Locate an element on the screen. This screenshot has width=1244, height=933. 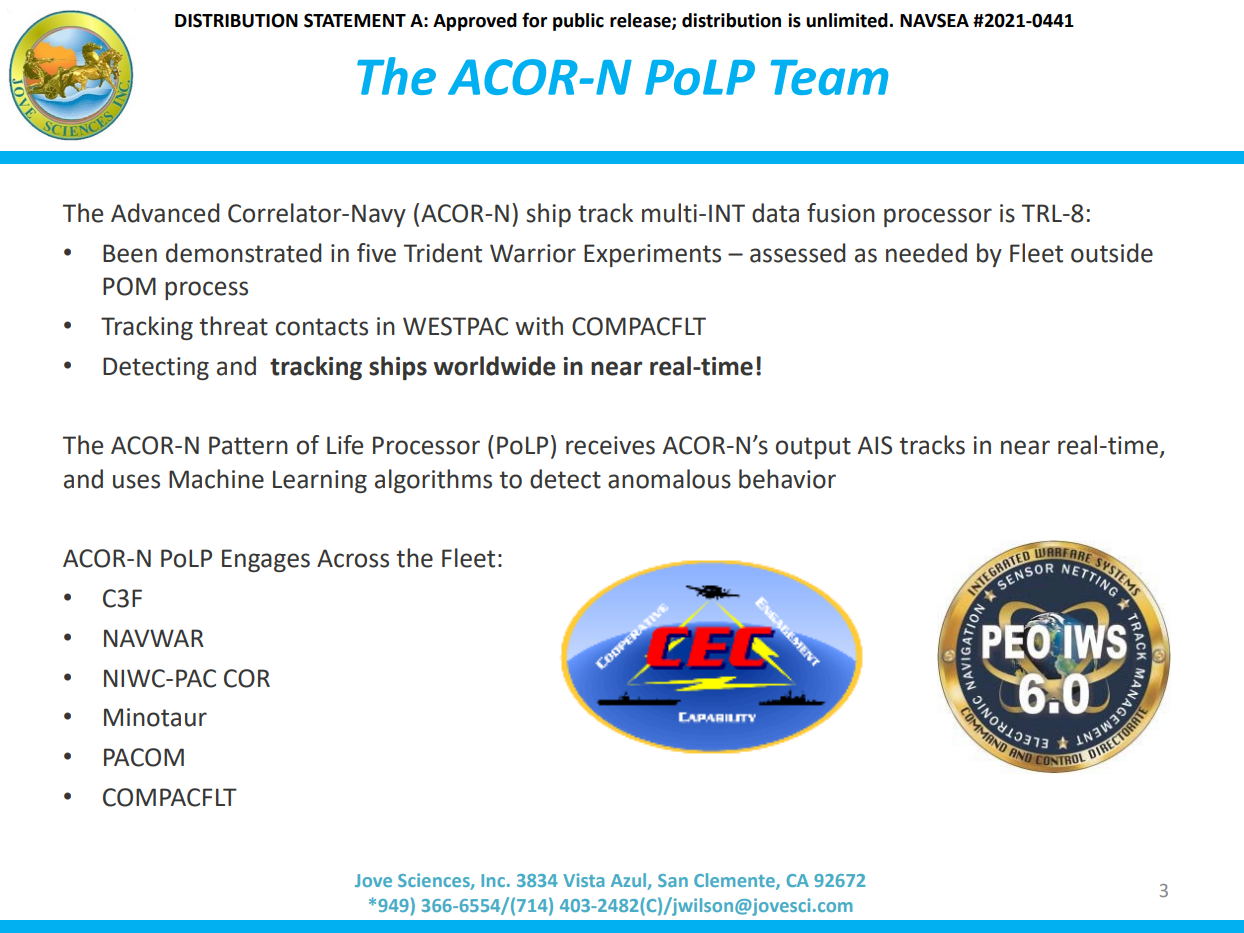
public is located at coordinates (578, 22).
